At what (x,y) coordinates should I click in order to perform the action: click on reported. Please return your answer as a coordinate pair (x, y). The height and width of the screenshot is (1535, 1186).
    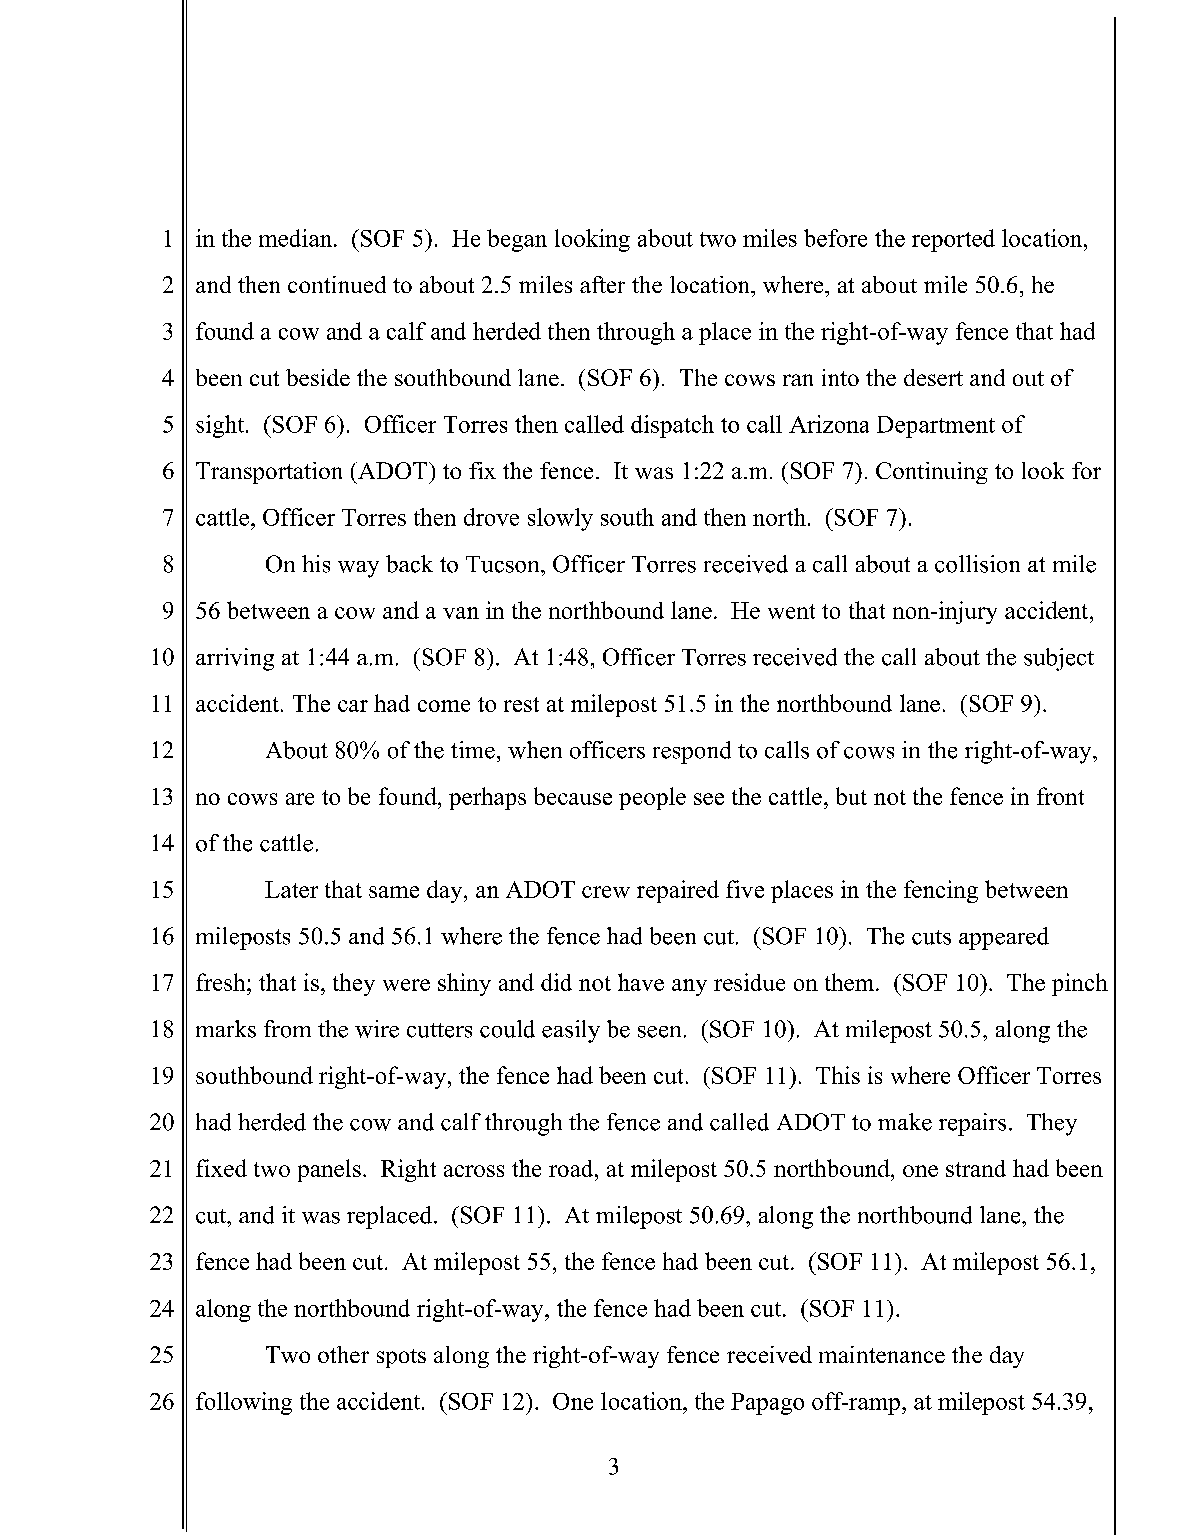
    Looking at the image, I should click on (953, 240).
